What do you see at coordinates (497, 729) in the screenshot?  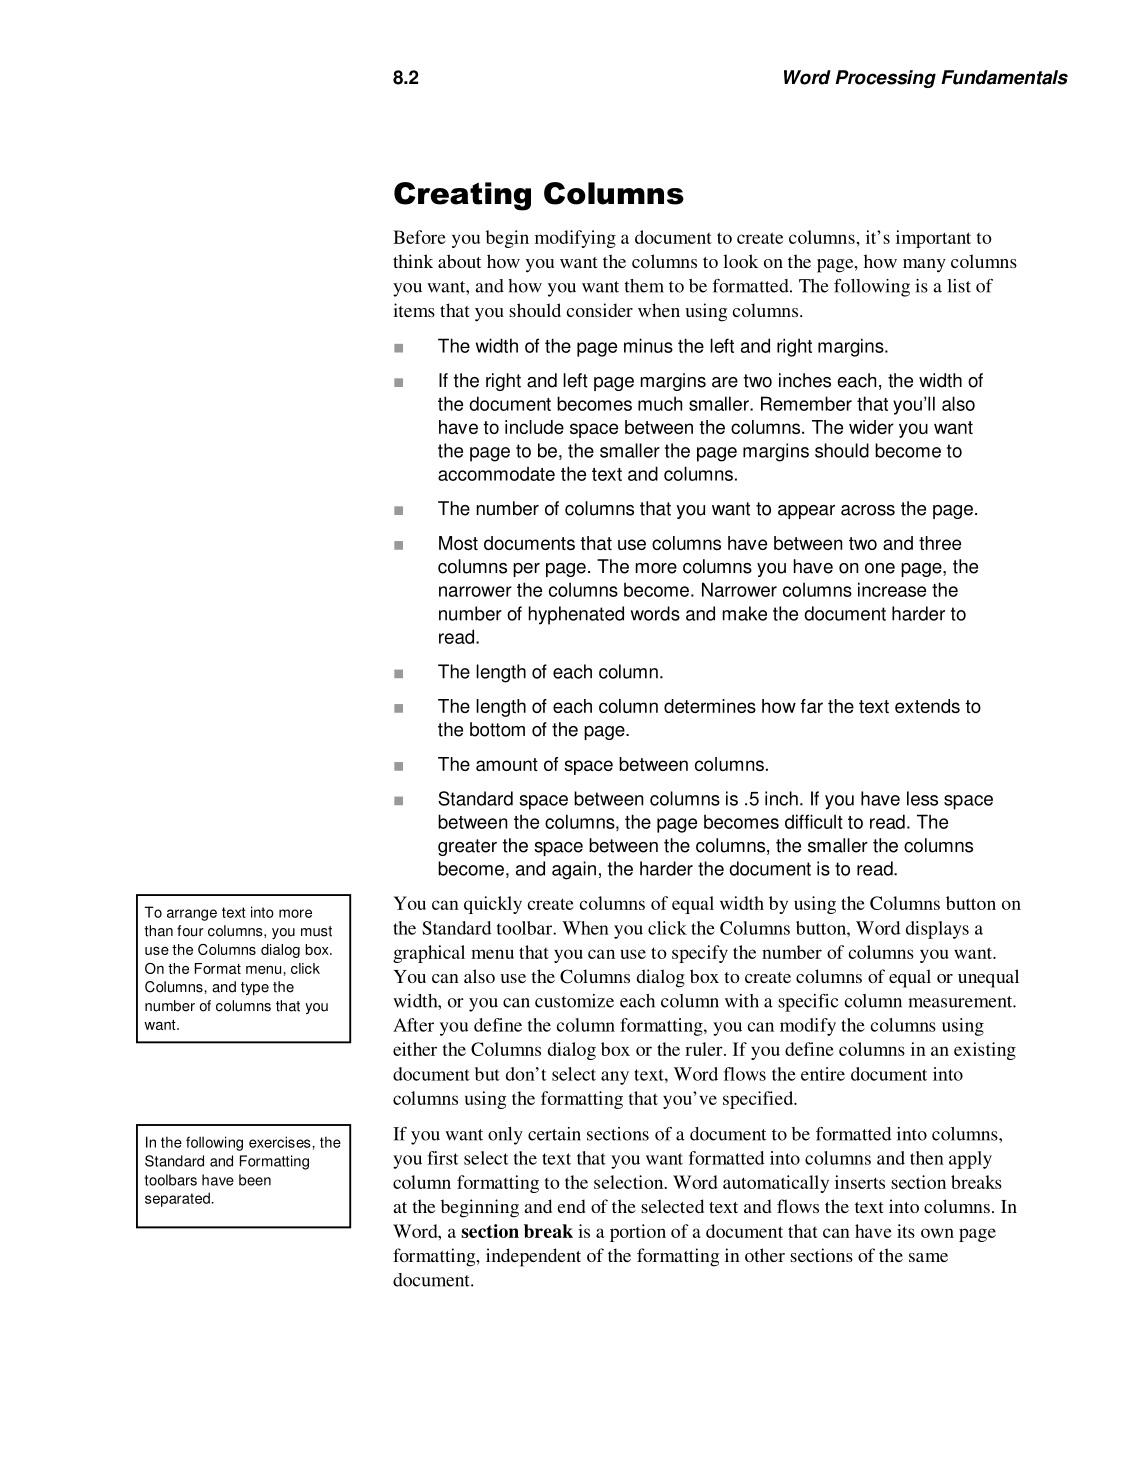 I see `bottom` at bounding box center [497, 729].
